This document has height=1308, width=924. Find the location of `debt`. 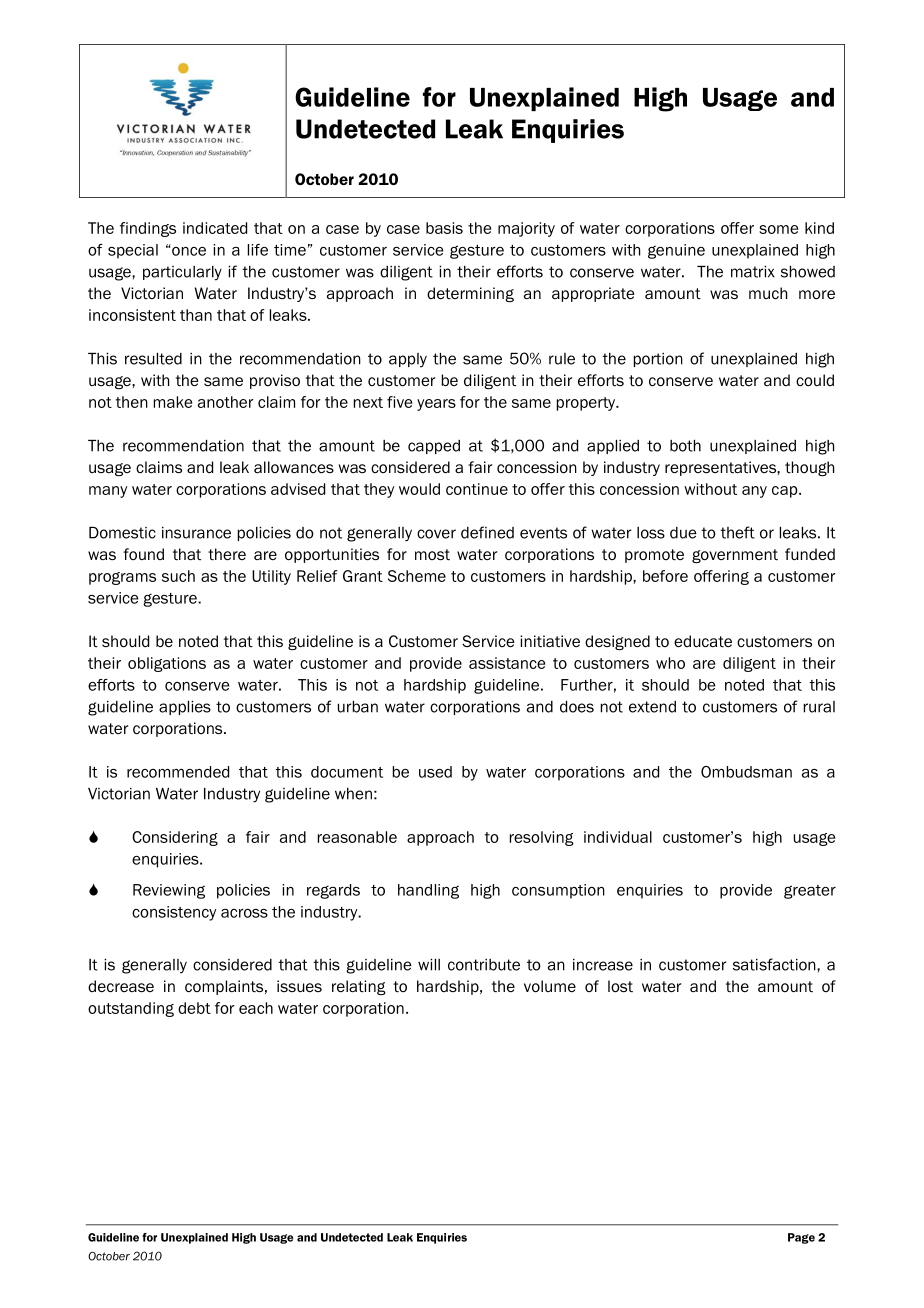

debt is located at coordinates (194, 1008).
